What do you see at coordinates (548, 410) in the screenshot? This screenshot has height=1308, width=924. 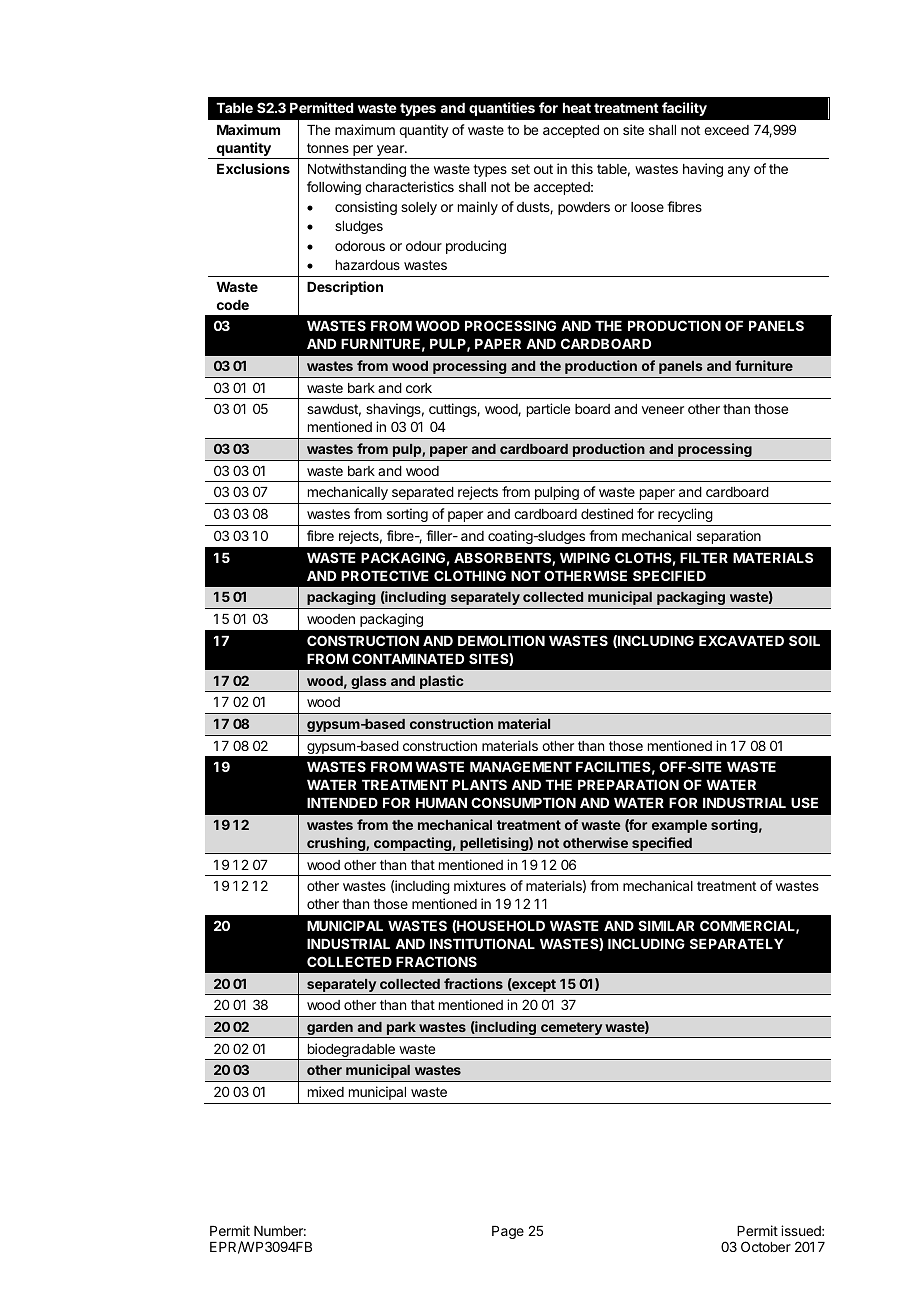 I see `particle` at bounding box center [548, 410].
